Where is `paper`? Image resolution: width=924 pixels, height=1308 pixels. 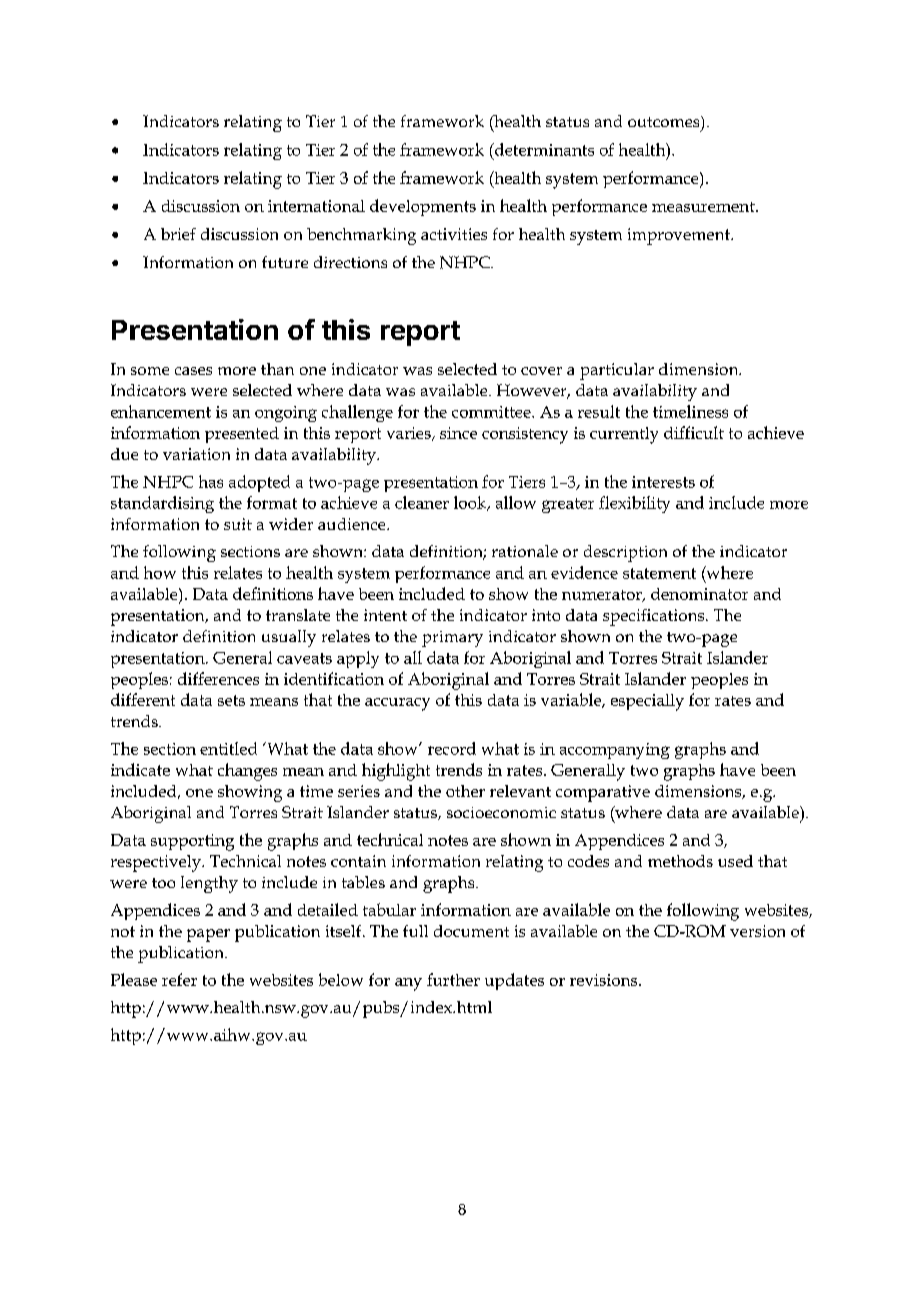 paper is located at coordinates (208, 935).
